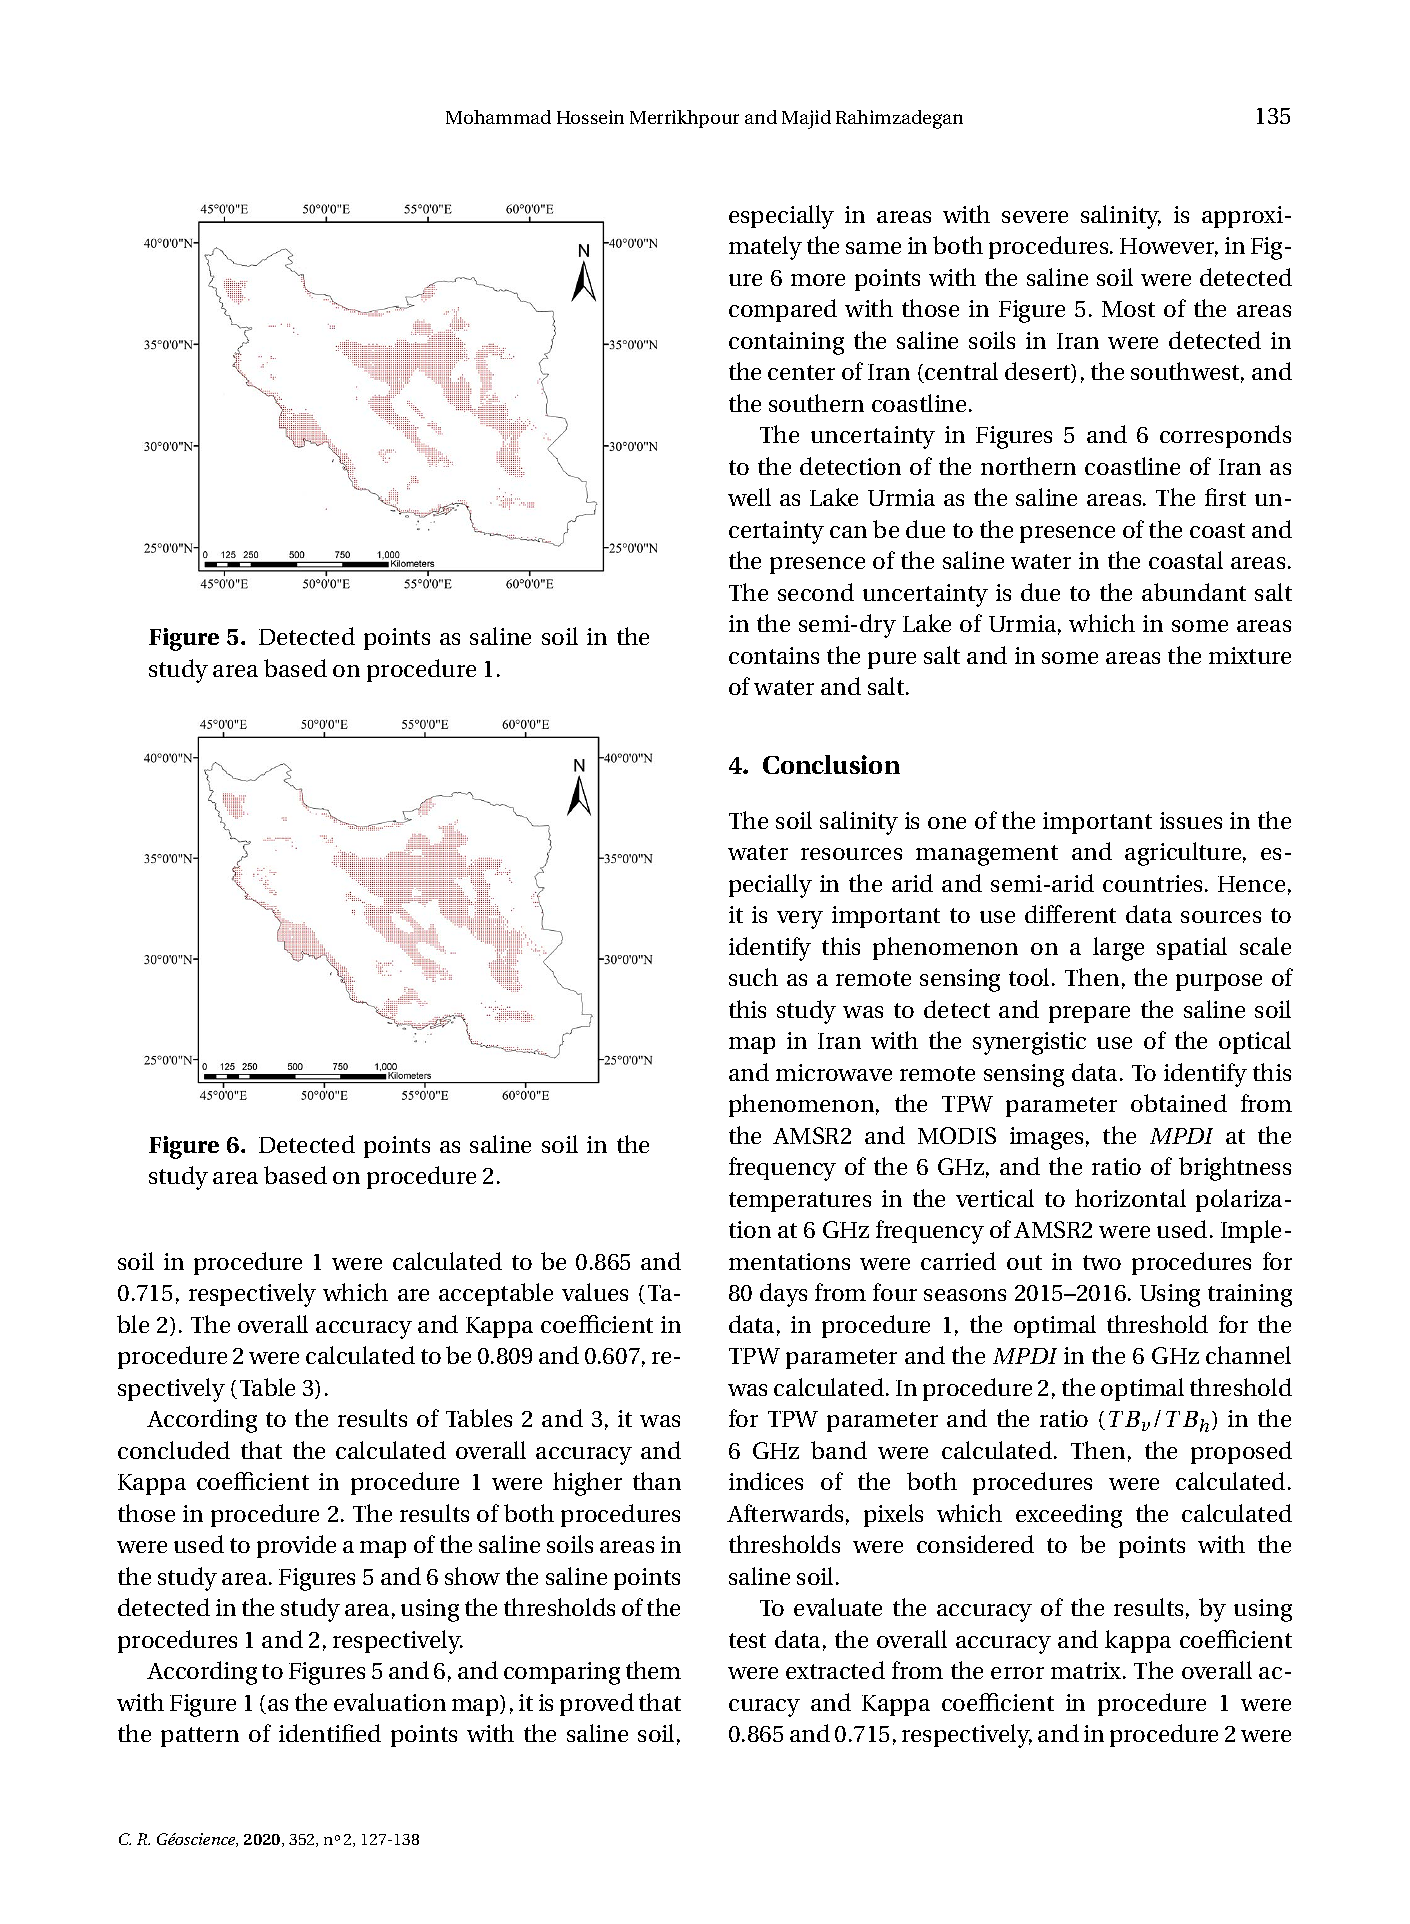 The width and height of the screenshot is (1410, 1924). I want to click on such, so click(753, 977).
